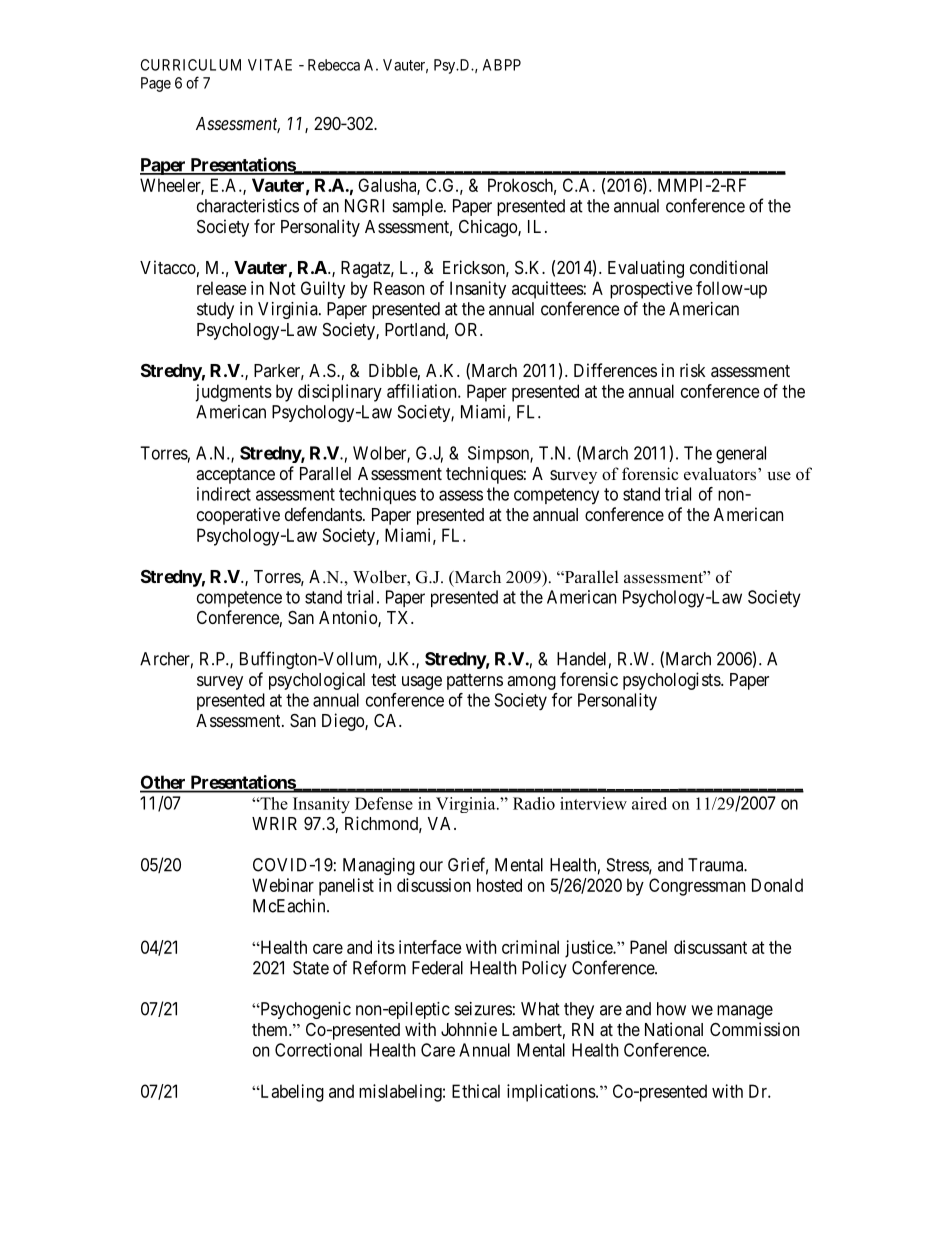 The image size is (952, 1233). What do you see at coordinates (476, 1091) in the screenshot?
I see `Ethical` at bounding box center [476, 1091].
